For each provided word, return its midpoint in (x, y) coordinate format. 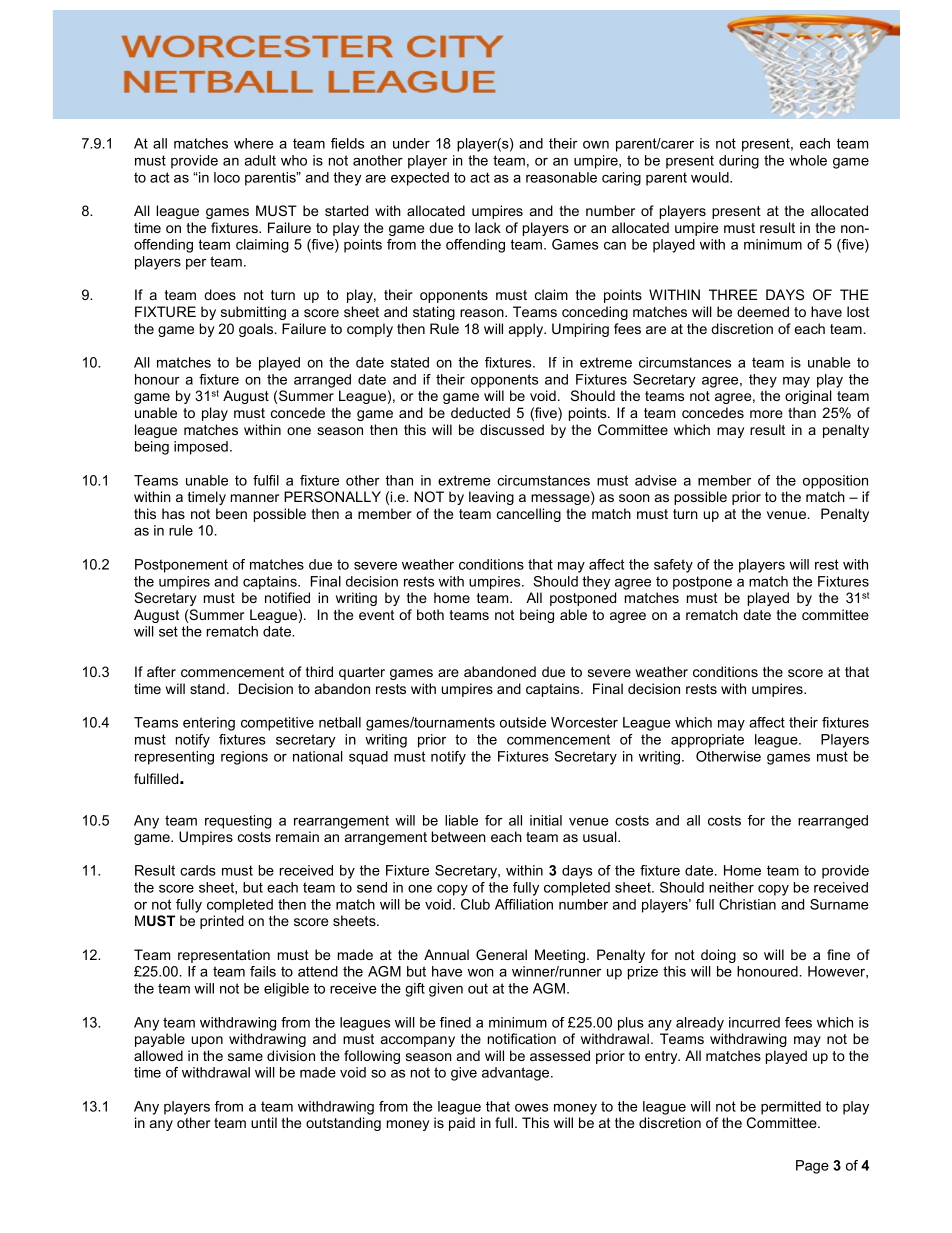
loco (227, 177)
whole (808, 160)
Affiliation (524, 904)
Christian (747, 904)
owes (531, 1108)
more (766, 414)
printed (222, 922)
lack (488, 227)
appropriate (707, 741)
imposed (201, 448)
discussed (512, 429)
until (264, 1122)
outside (523, 722)
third (319, 671)
